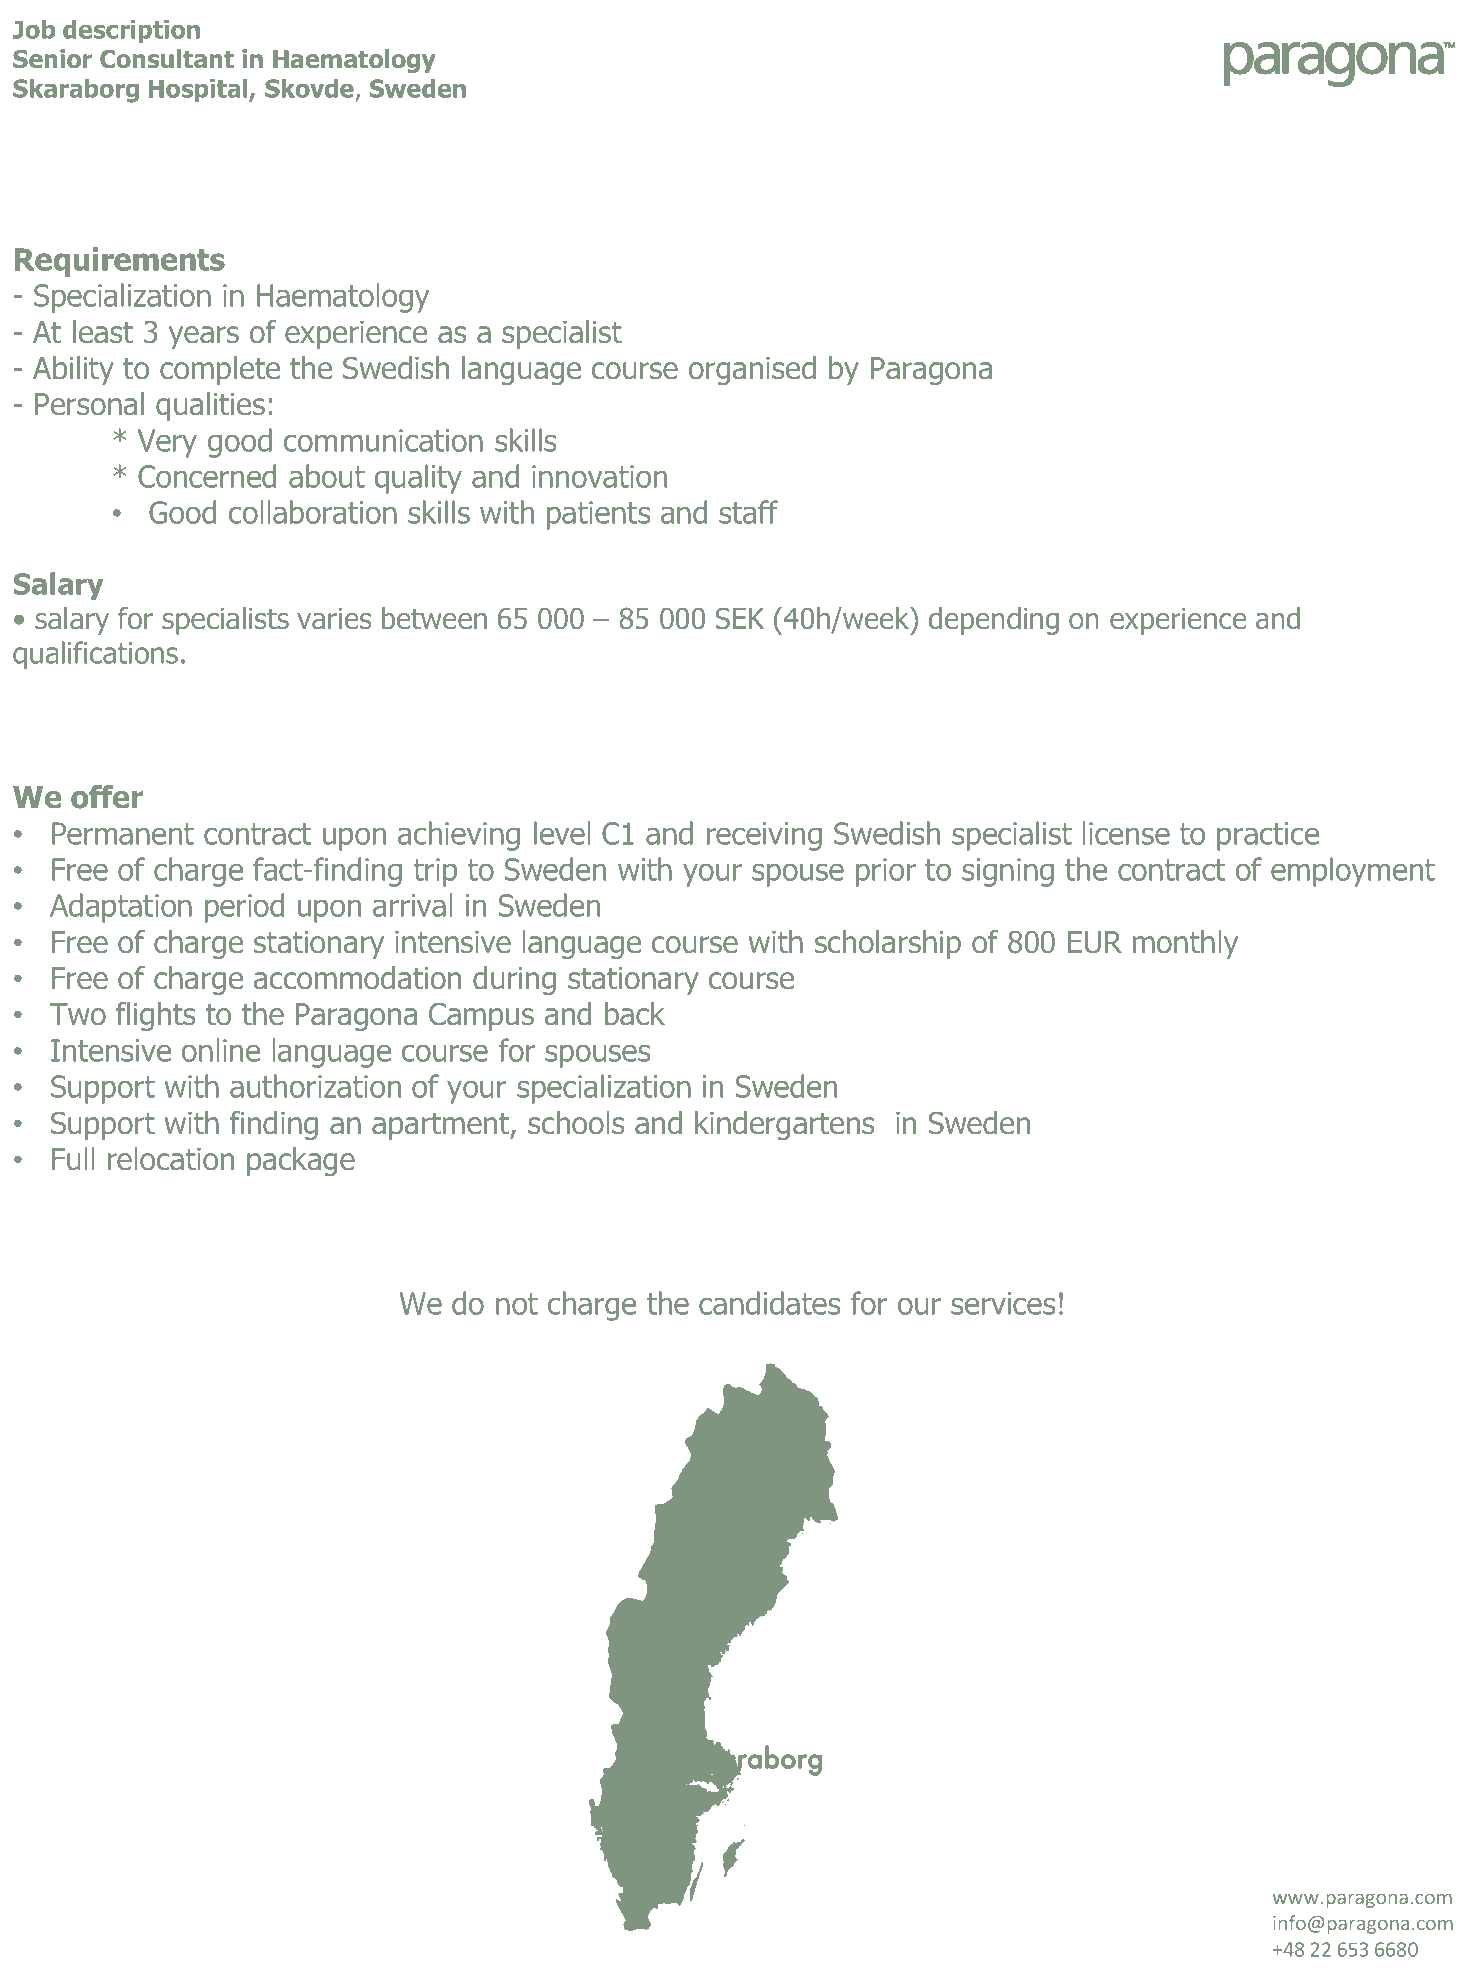  Describe the element at coordinates (171, 1159) in the screenshot. I see `relocation` at that location.
